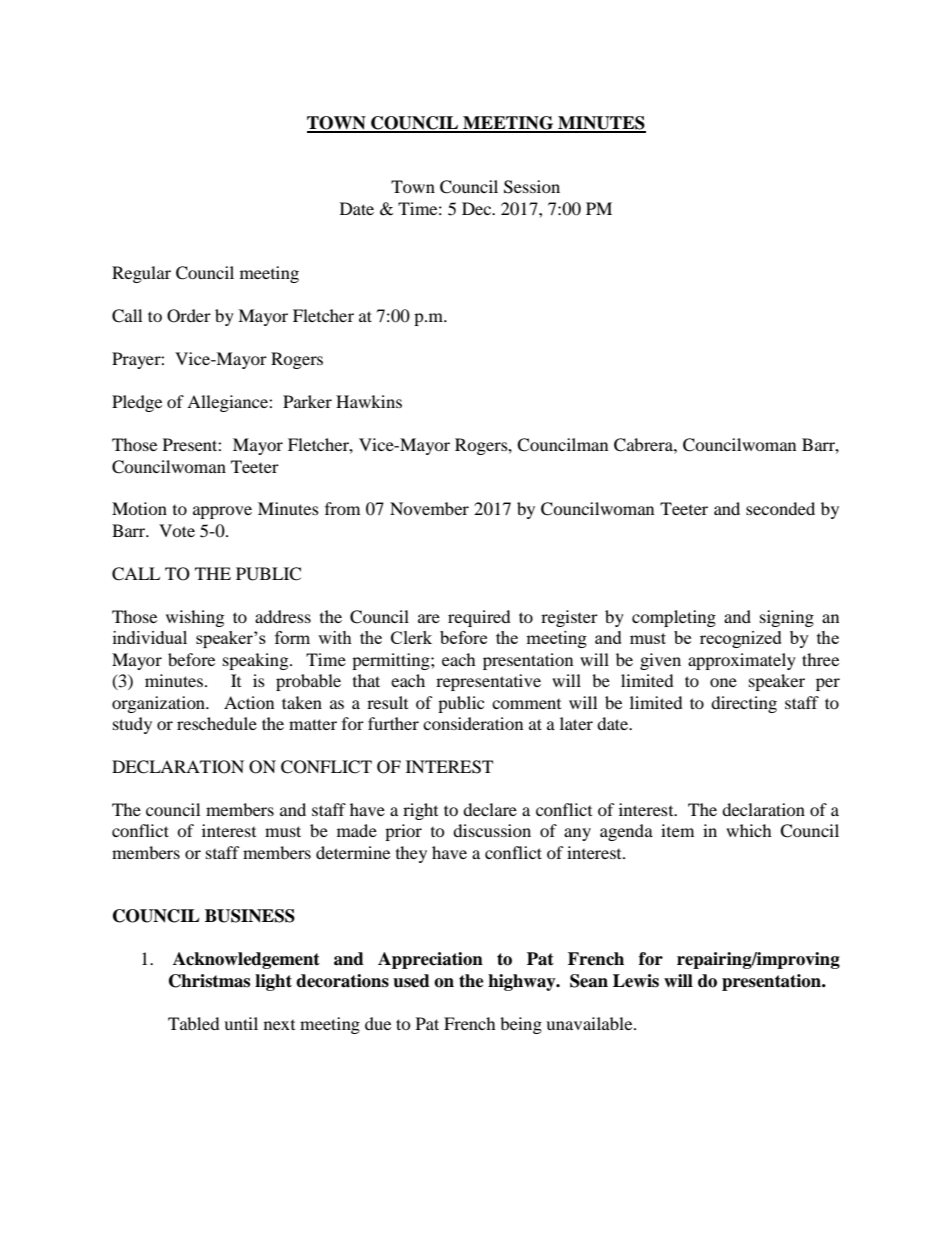 Image resolution: width=952 pixels, height=1233 pixels. What do you see at coordinates (141, 274) in the page?
I see `Regular` at bounding box center [141, 274].
